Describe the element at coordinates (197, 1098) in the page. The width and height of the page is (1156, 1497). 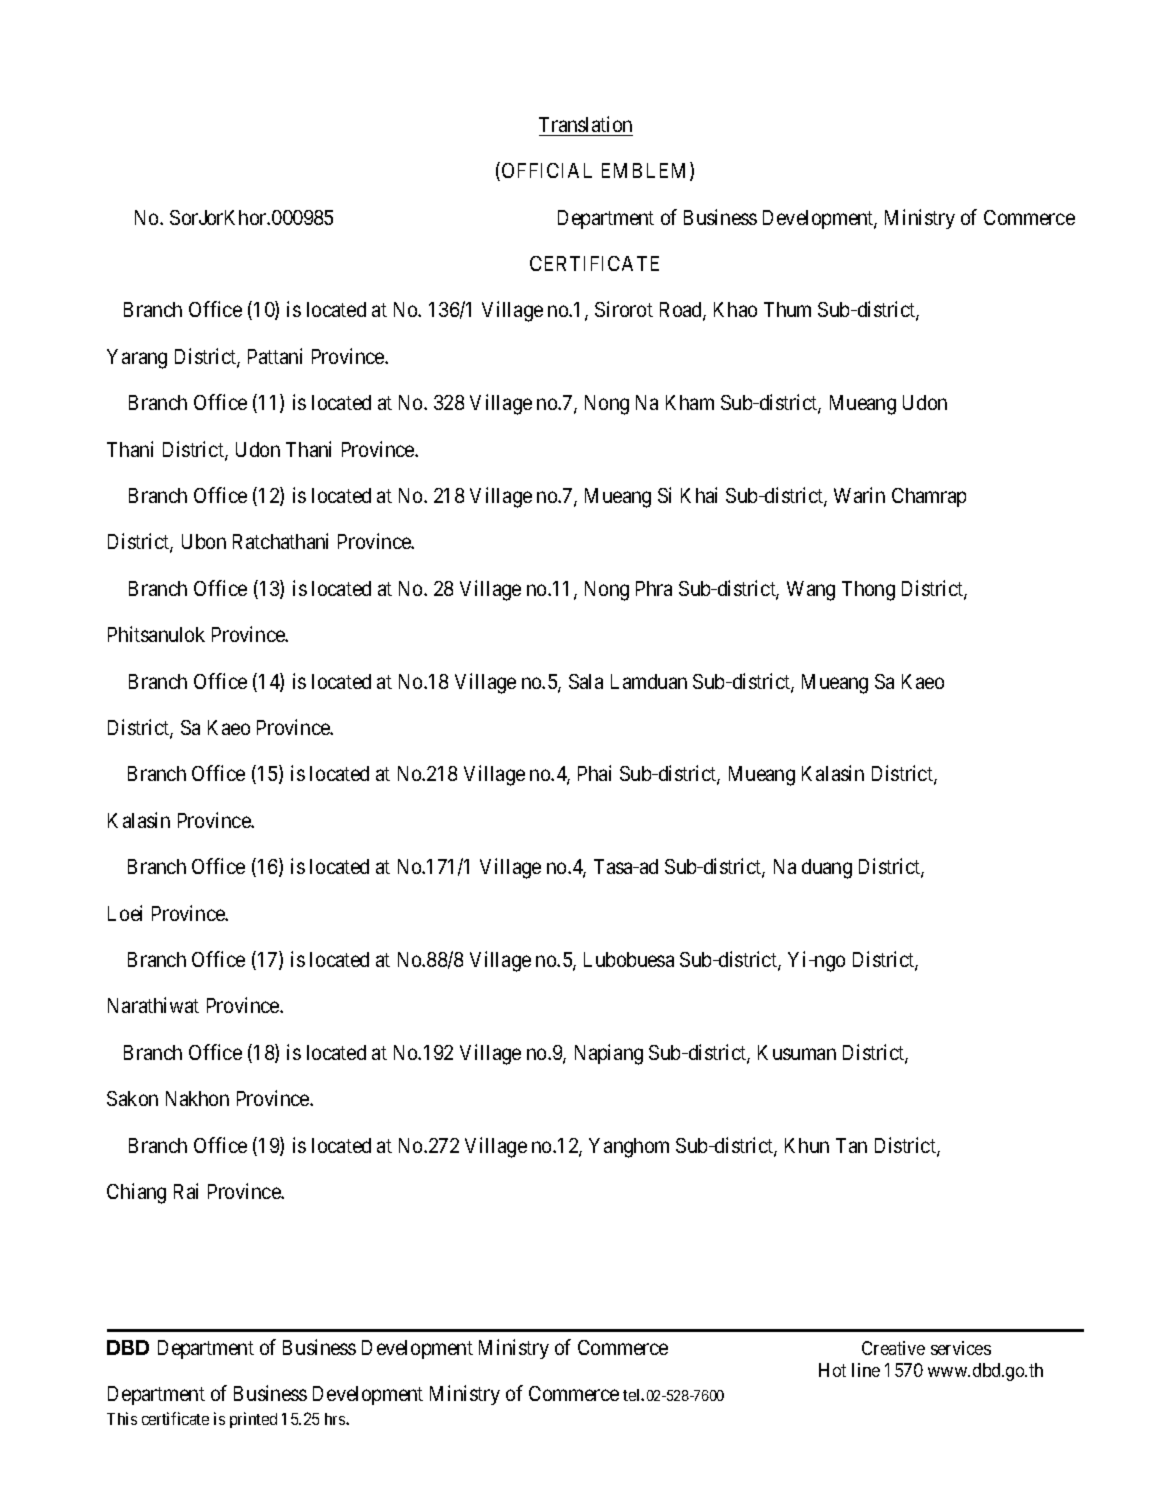
I see `Nakhon` at that location.
